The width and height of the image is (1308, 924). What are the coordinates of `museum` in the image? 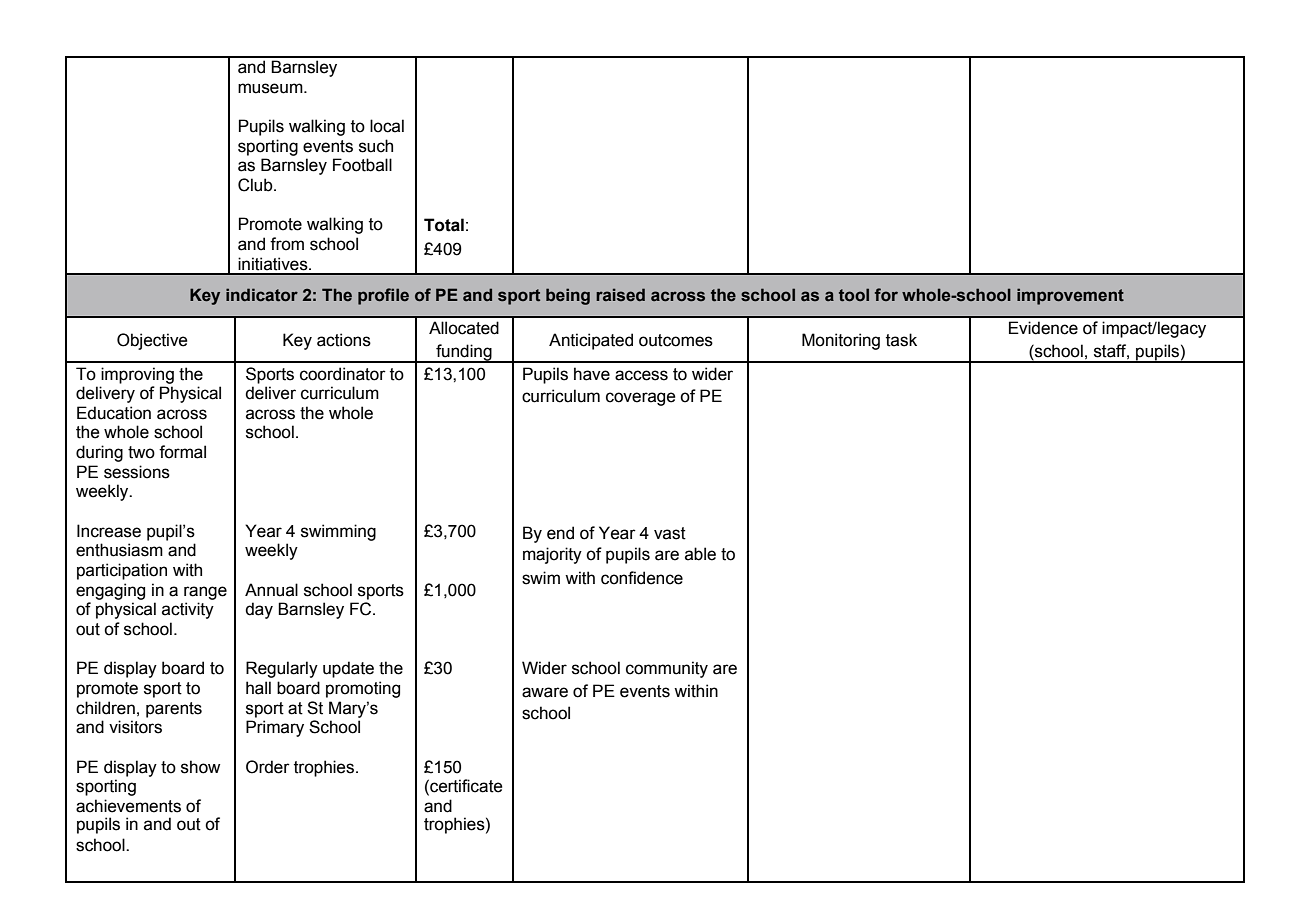 It's located at (271, 88).
